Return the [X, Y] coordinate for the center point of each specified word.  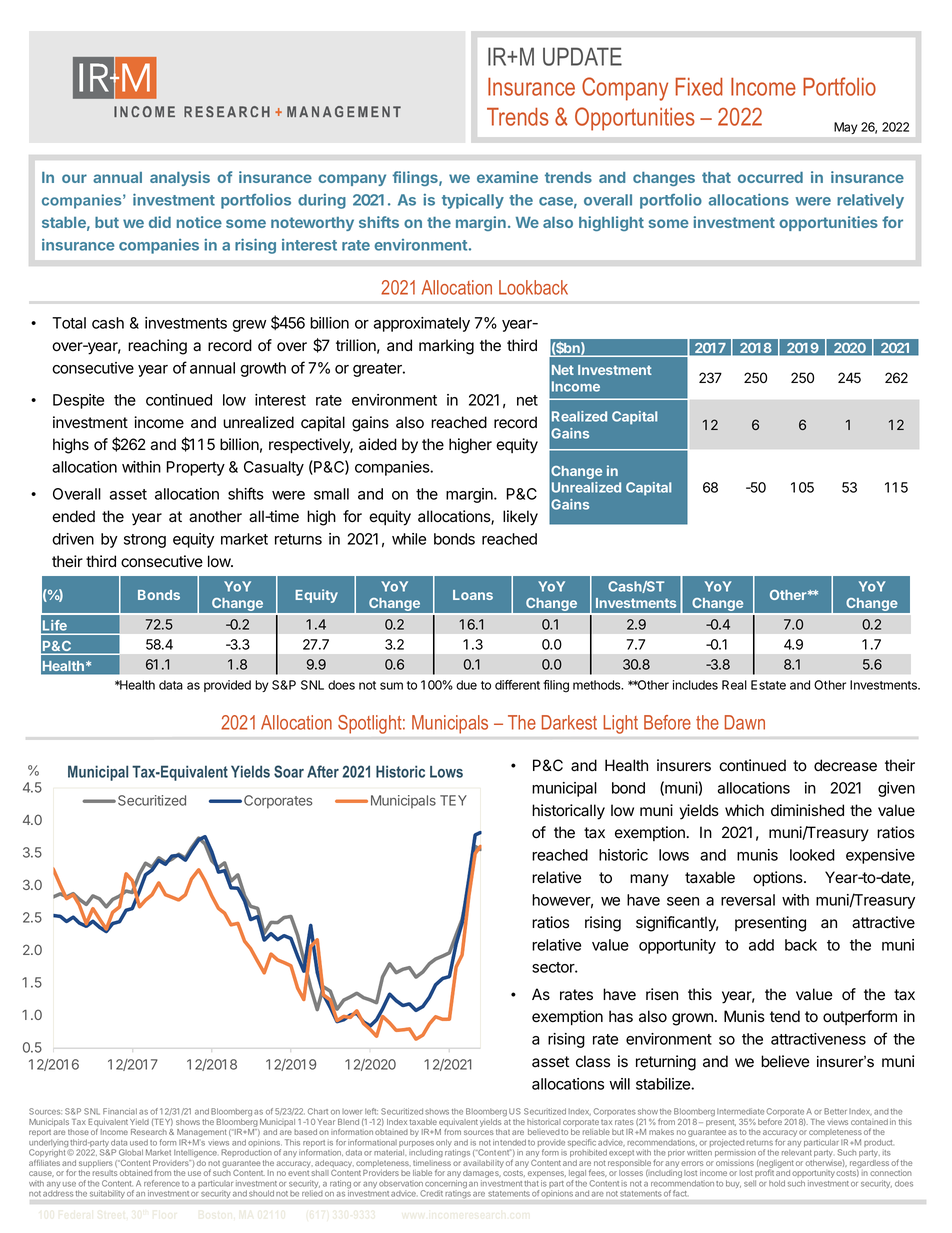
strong [145, 541]
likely [520, 518]
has [621, 1016]
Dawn [745, 722]
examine [507, 177]
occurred [770, 177]
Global [131, 1152]
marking [446, 347]
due [466, 685]
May [845, 128]
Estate [768, 685]
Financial [120, 1111]
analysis [180, 178]
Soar [289, 771]
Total [69, 323]
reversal [748, 900]
